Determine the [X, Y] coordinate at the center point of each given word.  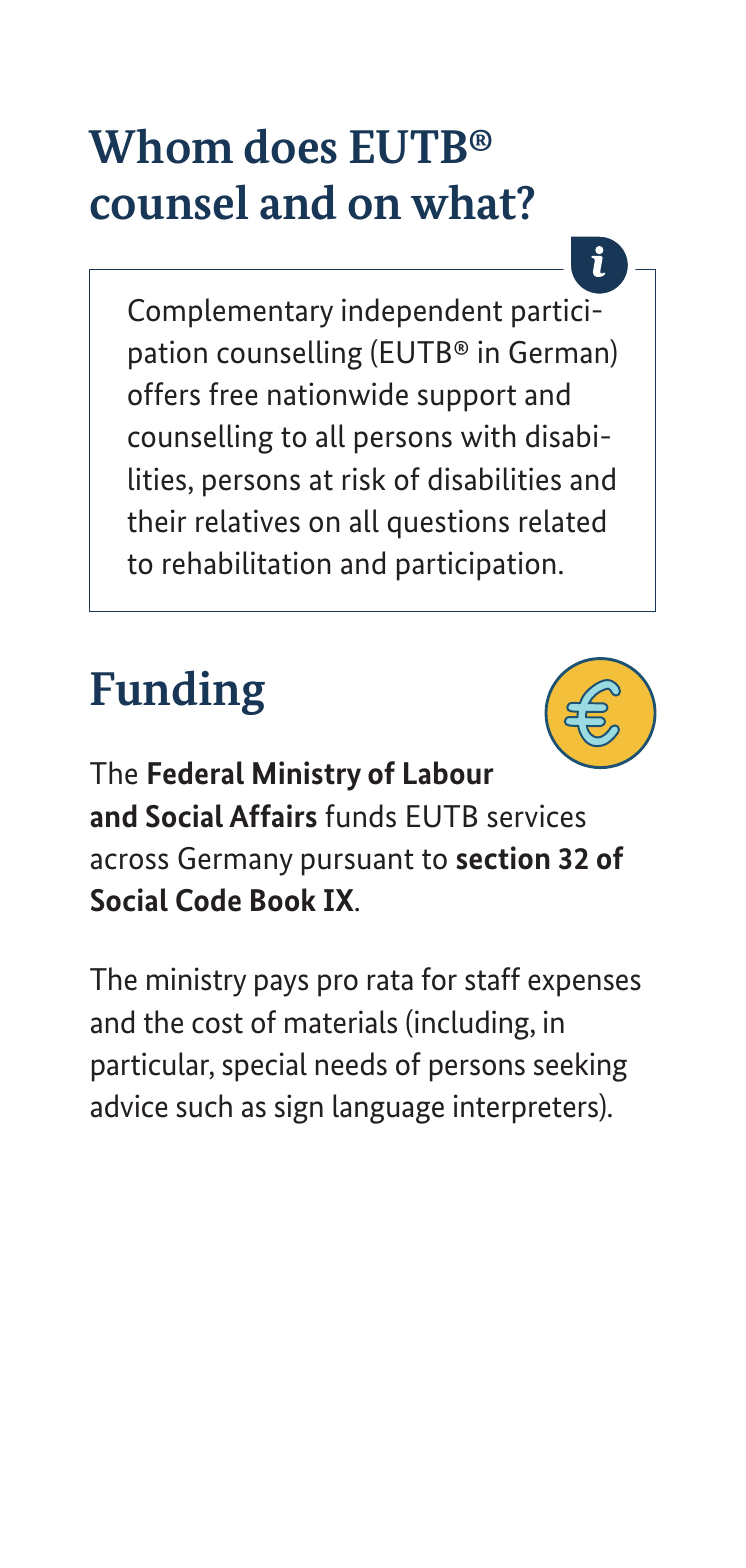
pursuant [358, 862]
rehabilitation [246, 563]
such [204, 1106]
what [465, 202]
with [488, 436]
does [290, 146]
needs [351, 1064]
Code [208, 900]
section [503, 858]
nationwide [338, 394]
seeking [580, 1067]
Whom [160, 146]
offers [164, 394]
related [562, 521]
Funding [178, 692]
